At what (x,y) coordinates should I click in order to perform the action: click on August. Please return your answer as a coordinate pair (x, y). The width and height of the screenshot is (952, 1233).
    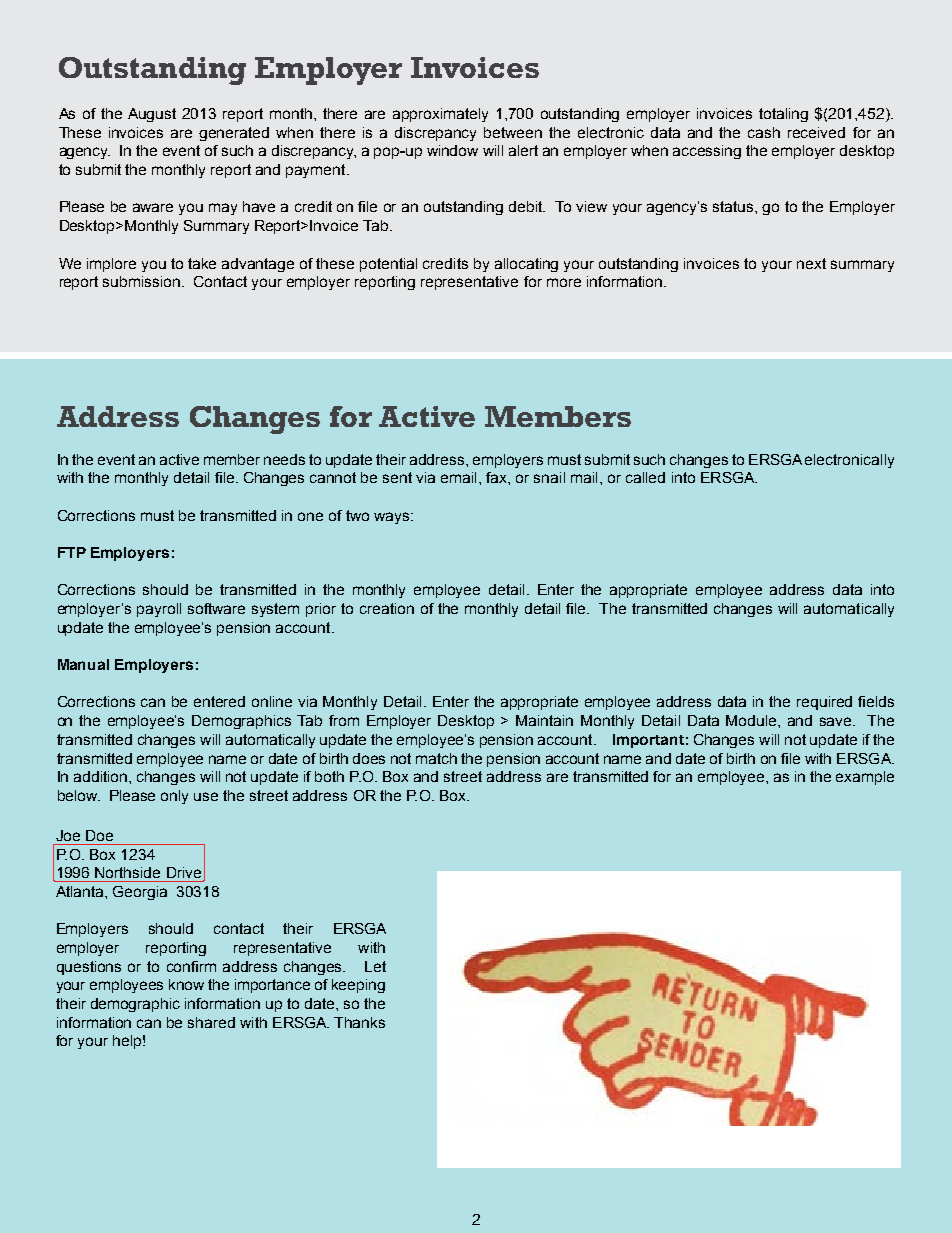
    Looking at the image, I should click on (152, 115).
